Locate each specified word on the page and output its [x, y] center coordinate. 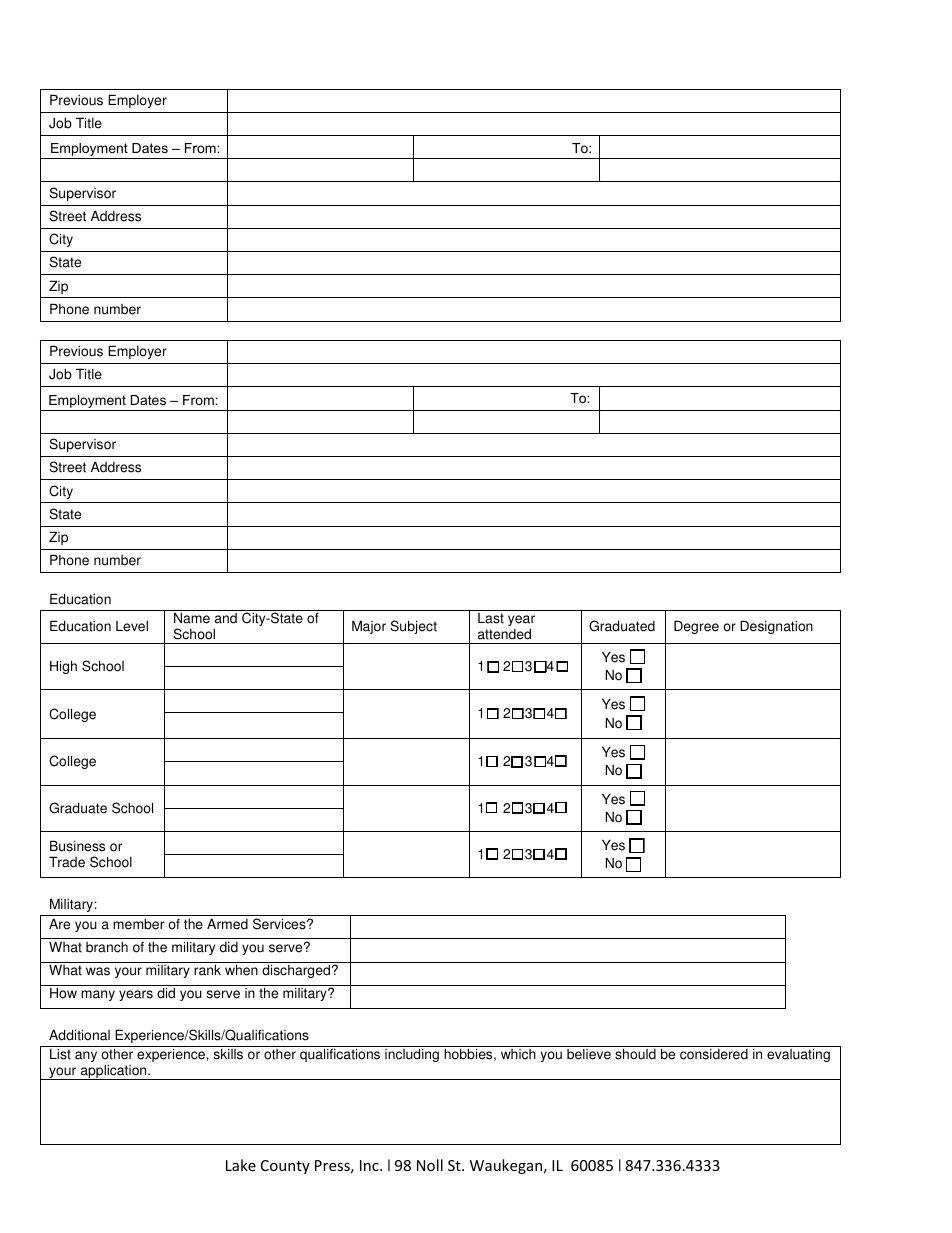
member [138, 924]
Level [132, 626]
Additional [79, 1035]
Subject [413, 627]
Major [369, 627]
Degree [696, 627]
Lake [241, 1165]
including [412, 1055]
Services [280, 924]
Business [77, 846]
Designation [776, 627]
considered [714, 1054]
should [635, 1054]
